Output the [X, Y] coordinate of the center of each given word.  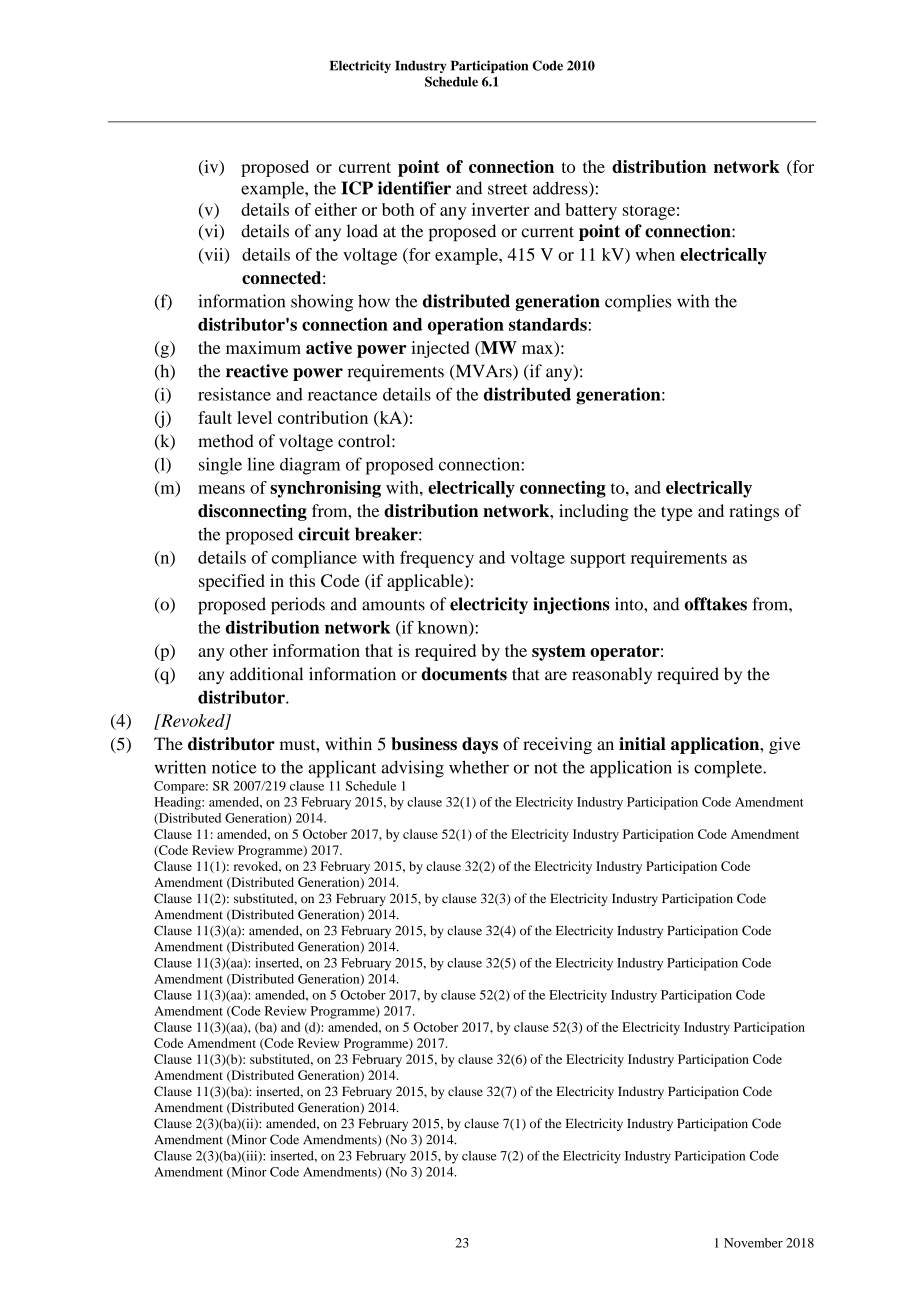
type [677, 513]
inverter [500, 209]
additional [266, 674]
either [336, 209]
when [655, 254]
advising [412, 769]
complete [729, 769]
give [785, 745]
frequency [437, 559]
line [261, 464]
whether [479, 767]
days [480, 745]
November [753, 1243]
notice [234, 767]
